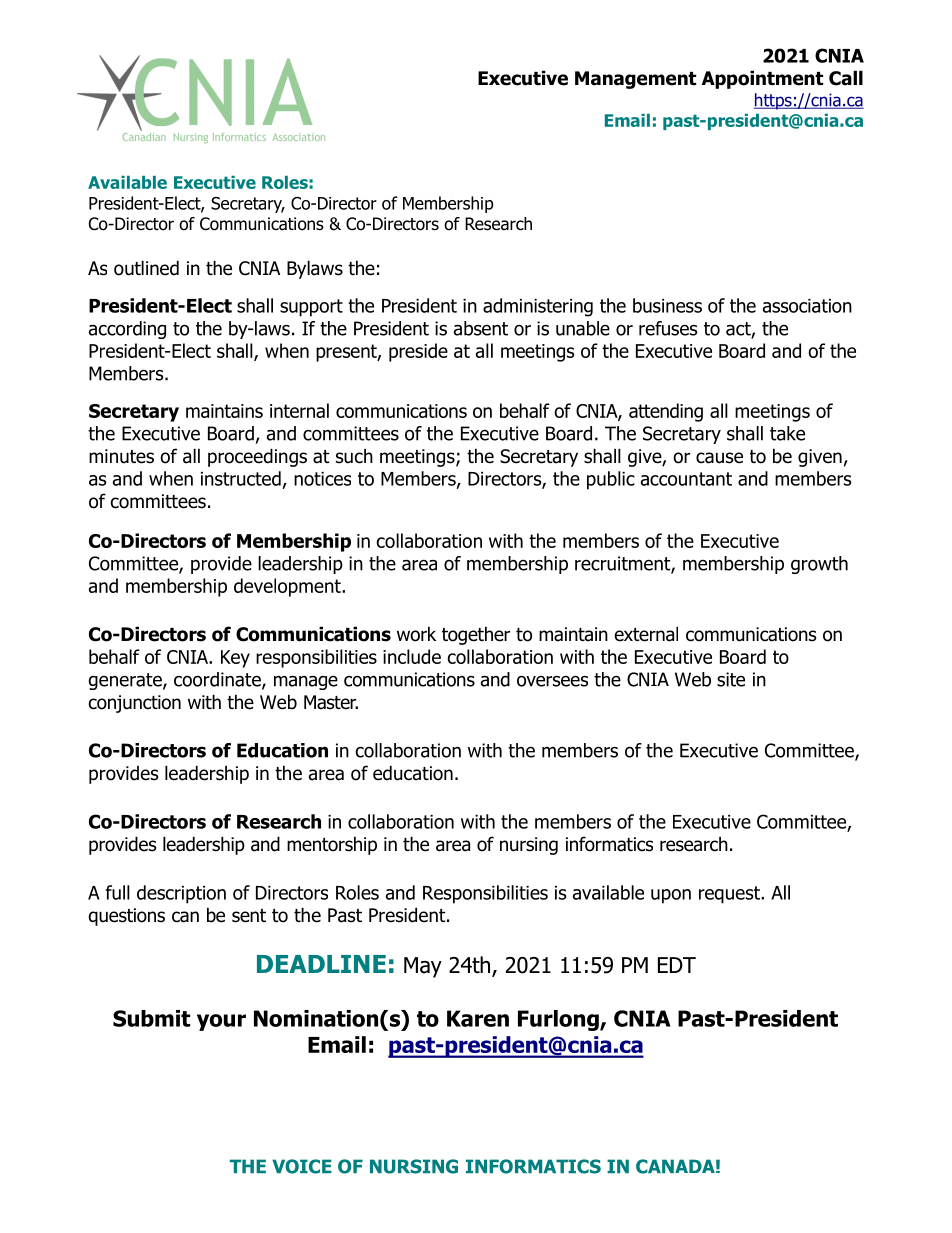 Image resolution: width=952 pixels, height=1233 pixels. Describe the element at coordinates (354, 456) in the screenshot. I see `such` at that location.
